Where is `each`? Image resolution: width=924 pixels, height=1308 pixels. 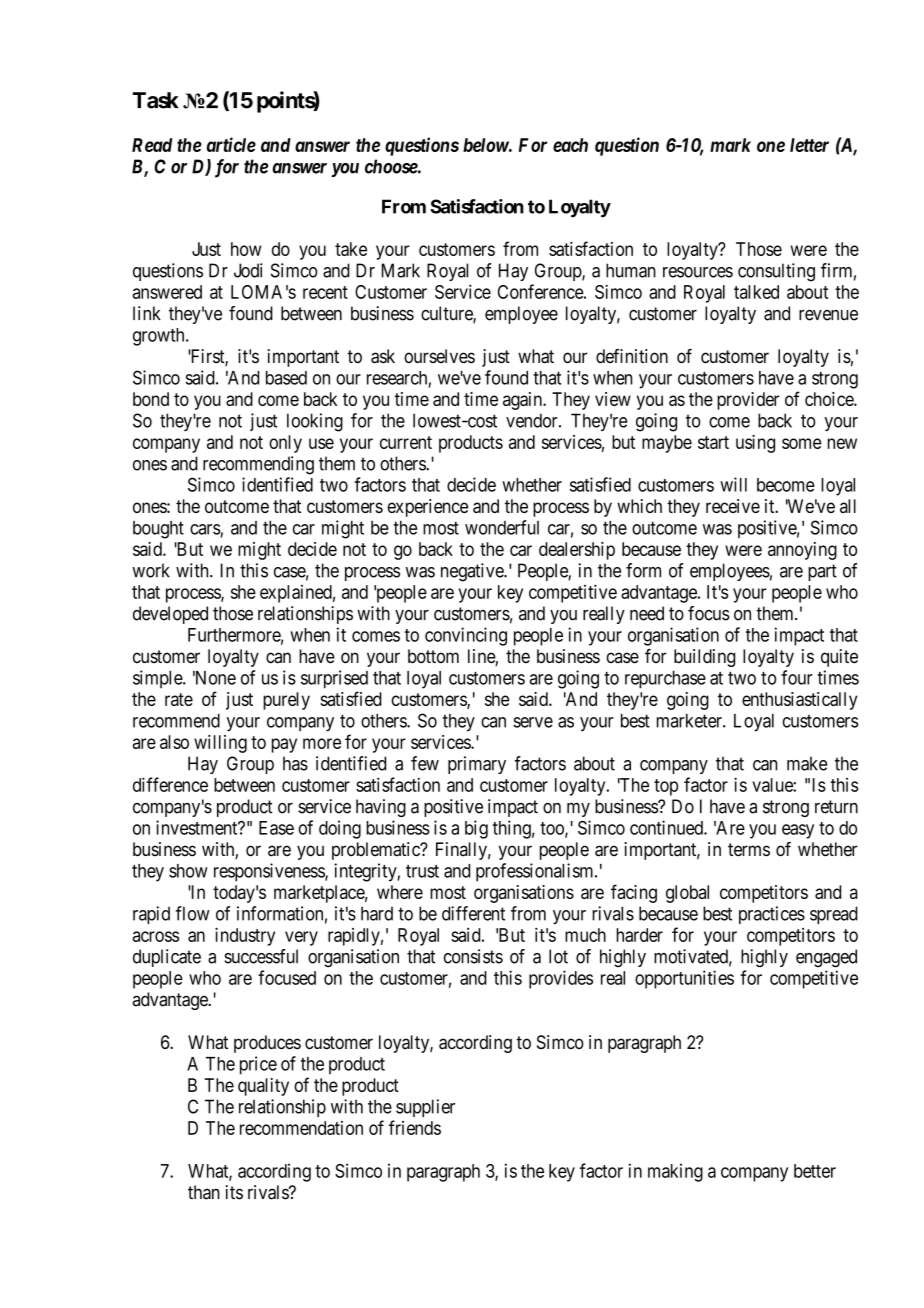
each is located at coordinates (570, 145).
